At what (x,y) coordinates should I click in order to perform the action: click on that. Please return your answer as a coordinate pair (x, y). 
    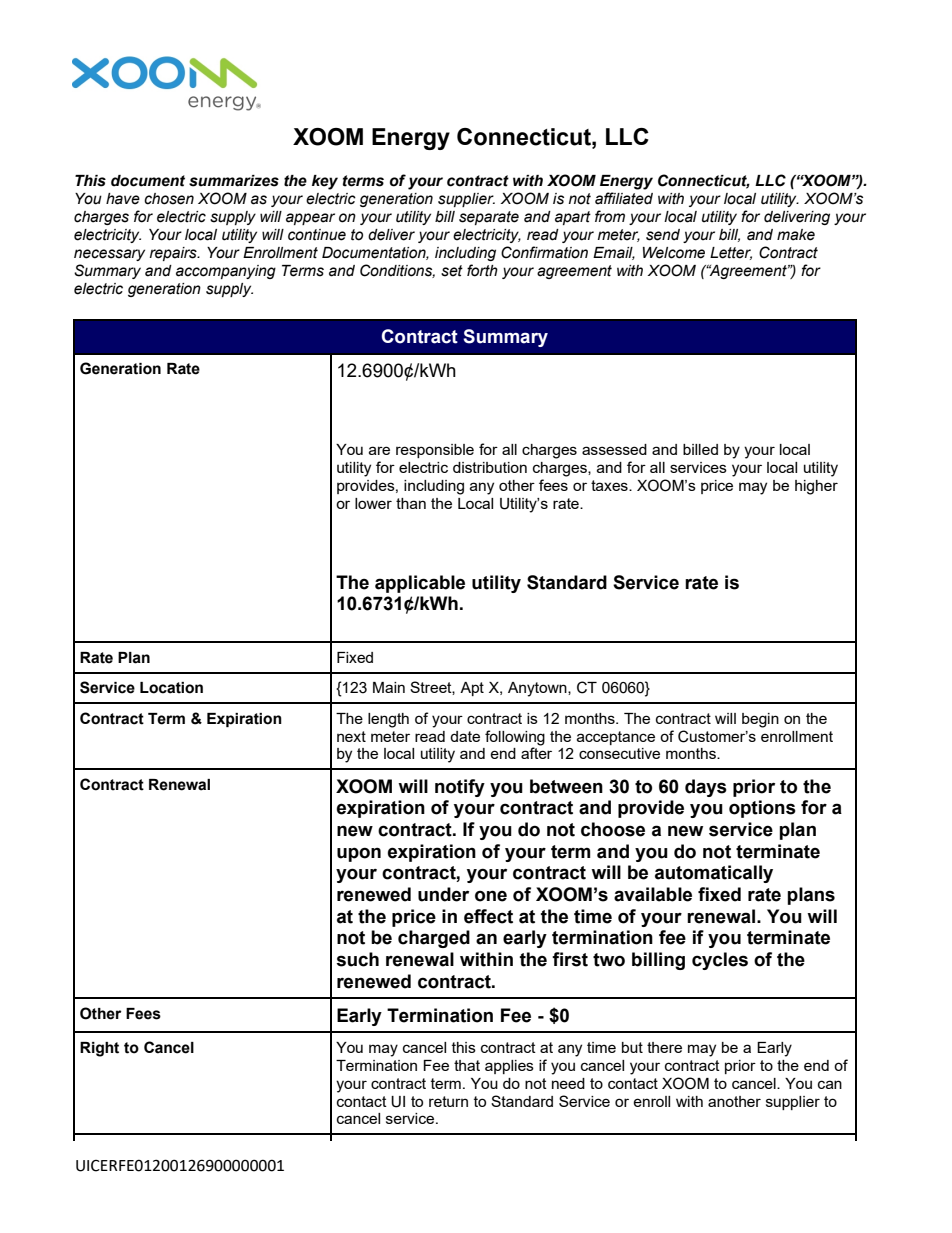
    Looking at the image, I should click on (467, 1065).
